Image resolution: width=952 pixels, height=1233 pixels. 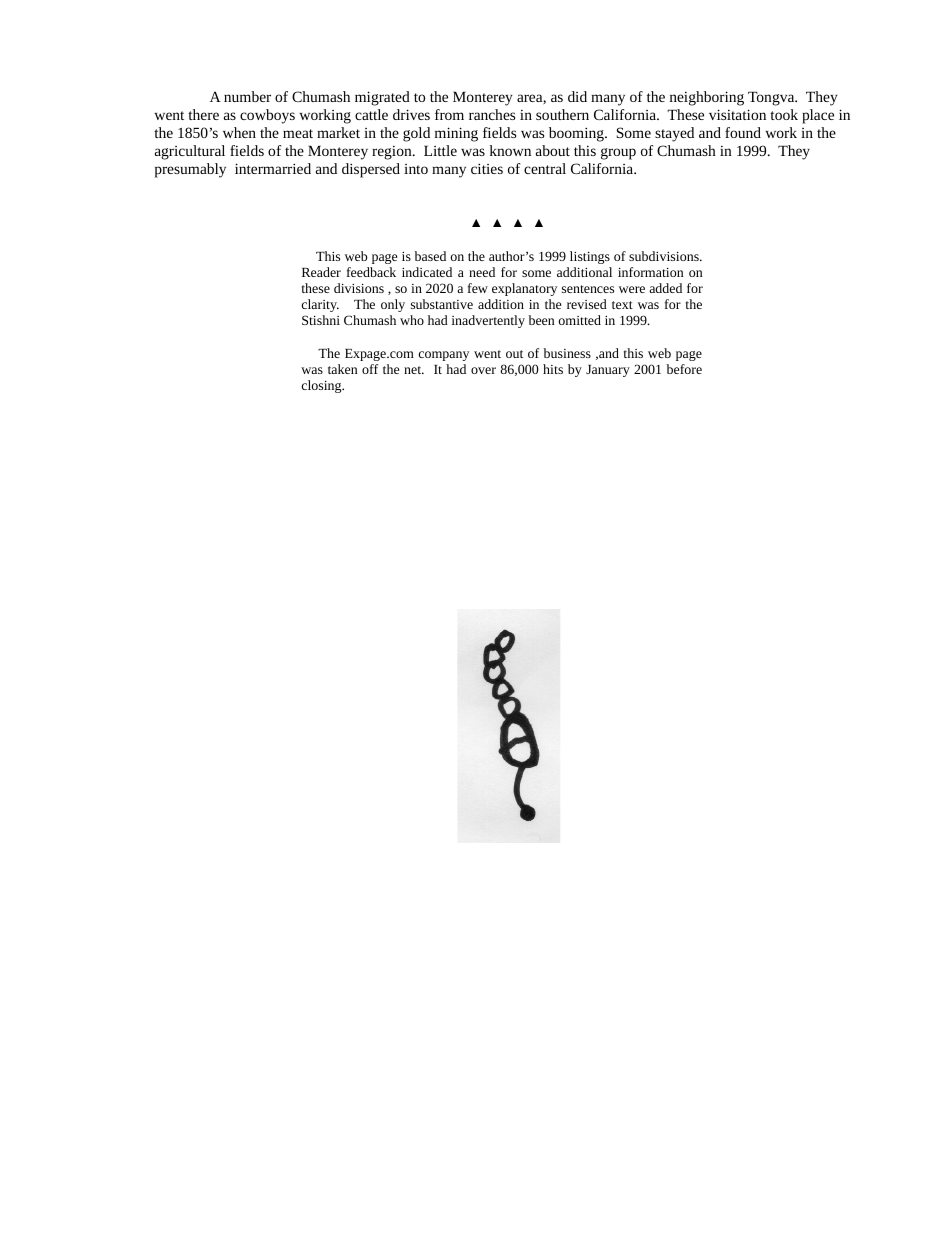 What do you see at coordinates (323, 386) in the document?
I see `closing` at bounding box center [323, 386].
